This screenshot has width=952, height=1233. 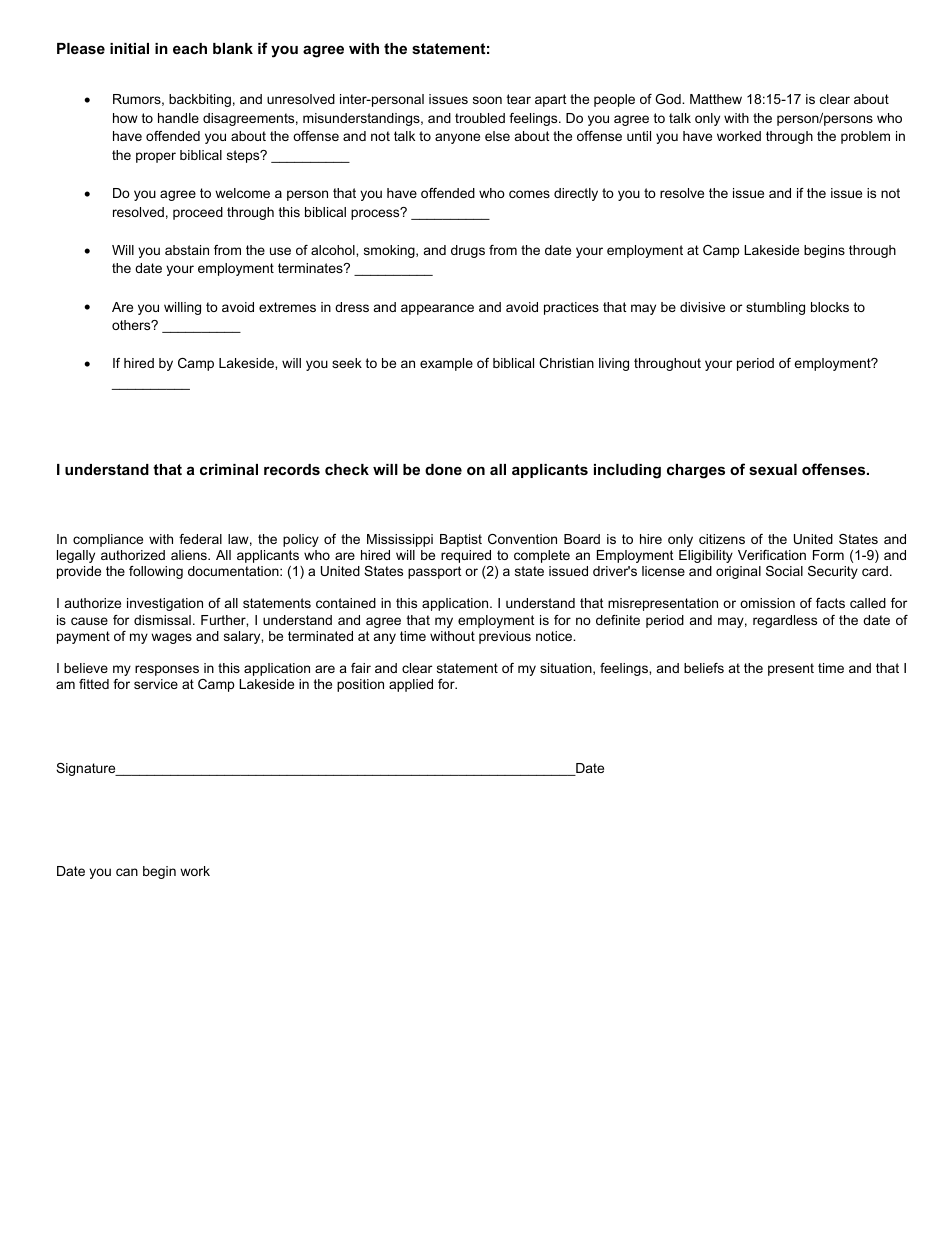 What do you see at coordinates (347, 363) in the screenshot?
I see `seek` at bounding box center [347, 363].
